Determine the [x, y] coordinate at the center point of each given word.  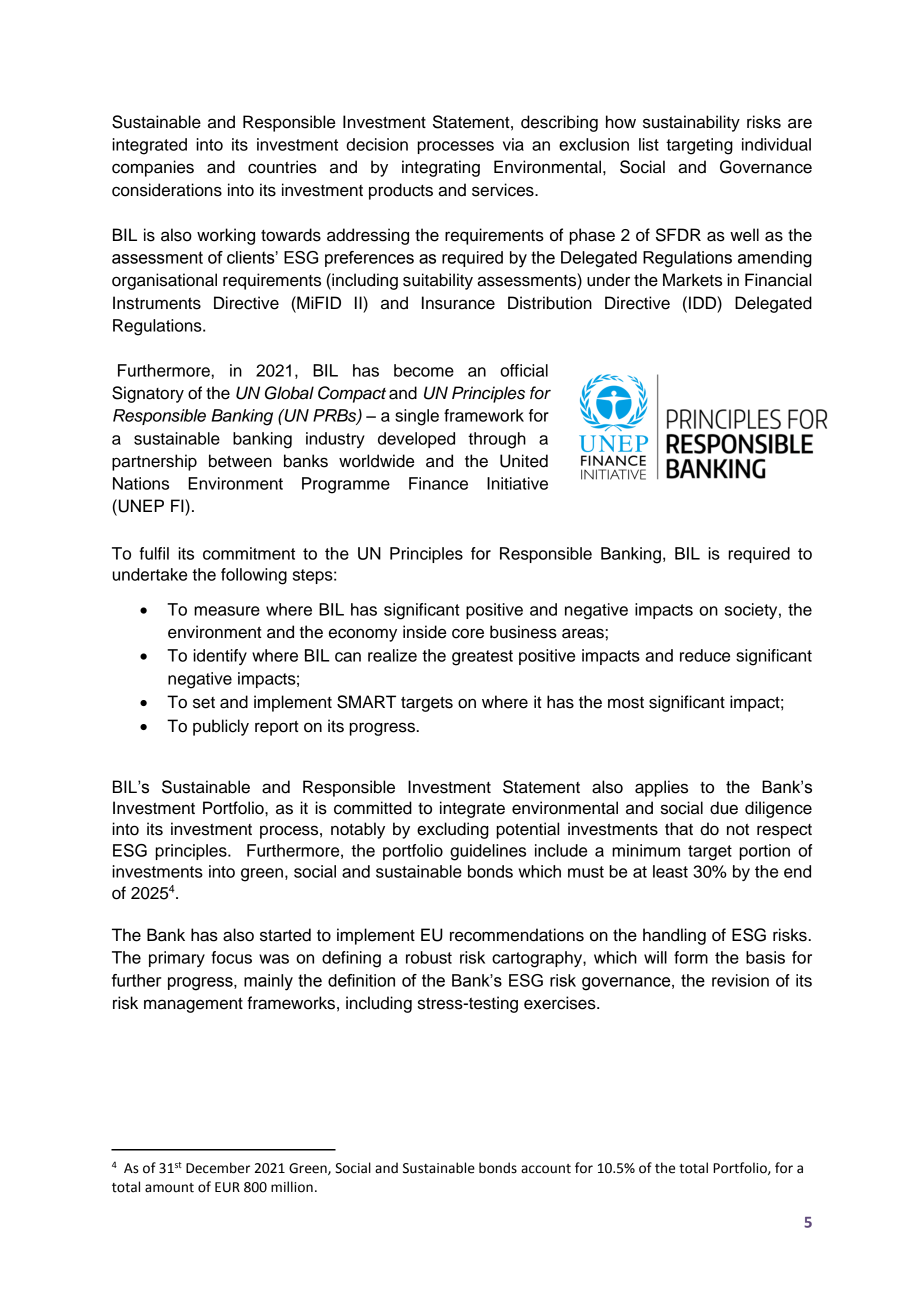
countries [282, 167]
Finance [438, 483]
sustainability [691, 123]
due [724, 808]
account [546, 1169]
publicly [221, 727]
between [240, 461]
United [524, 461]
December [218, 1168]
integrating [441, 168]
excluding [453, 830]
